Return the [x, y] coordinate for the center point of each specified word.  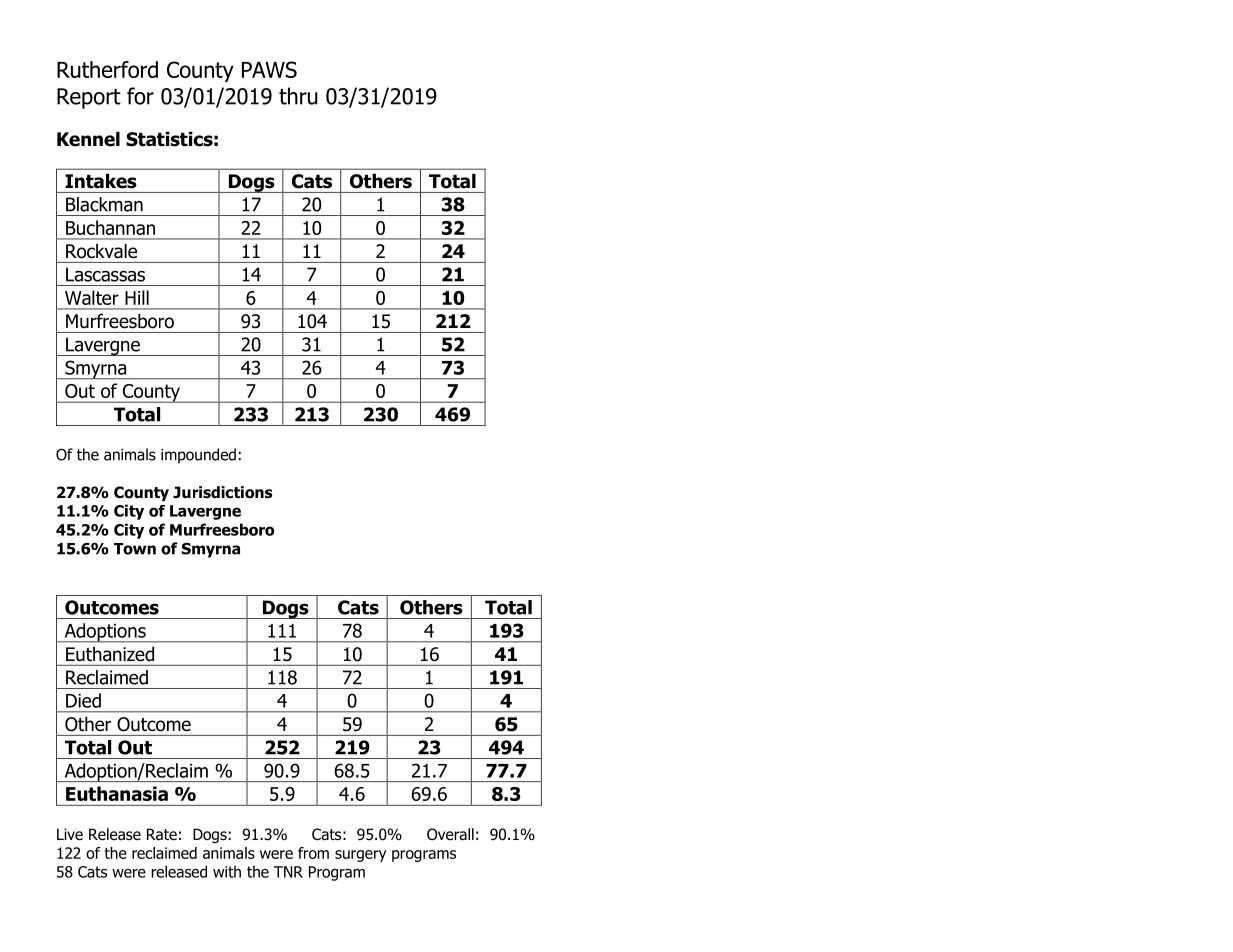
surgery [361, 856]
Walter [92, 297]
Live [70, 834]
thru [298, 96]
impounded [198, 456]
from [313, 853]
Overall [450, 834]
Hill [137, 297]
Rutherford [107, 69]
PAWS [269, 69]
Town [135, 549]
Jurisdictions [223, 492]
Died [83, 700]
